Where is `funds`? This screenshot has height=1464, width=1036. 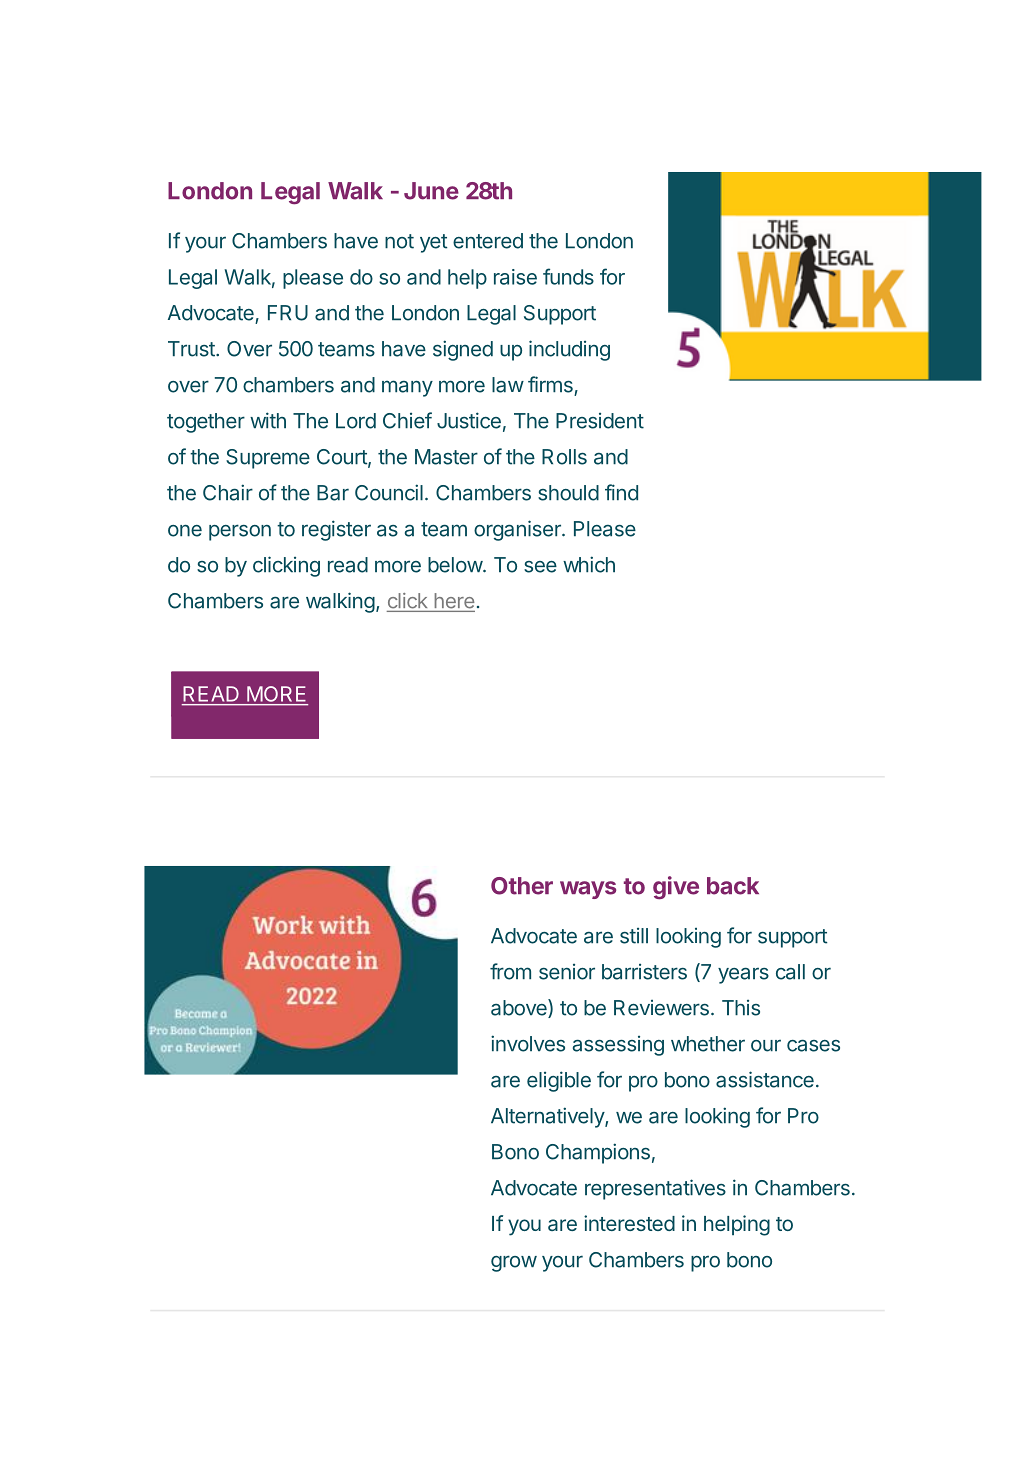 funds is located at coordinates (568, 276).
